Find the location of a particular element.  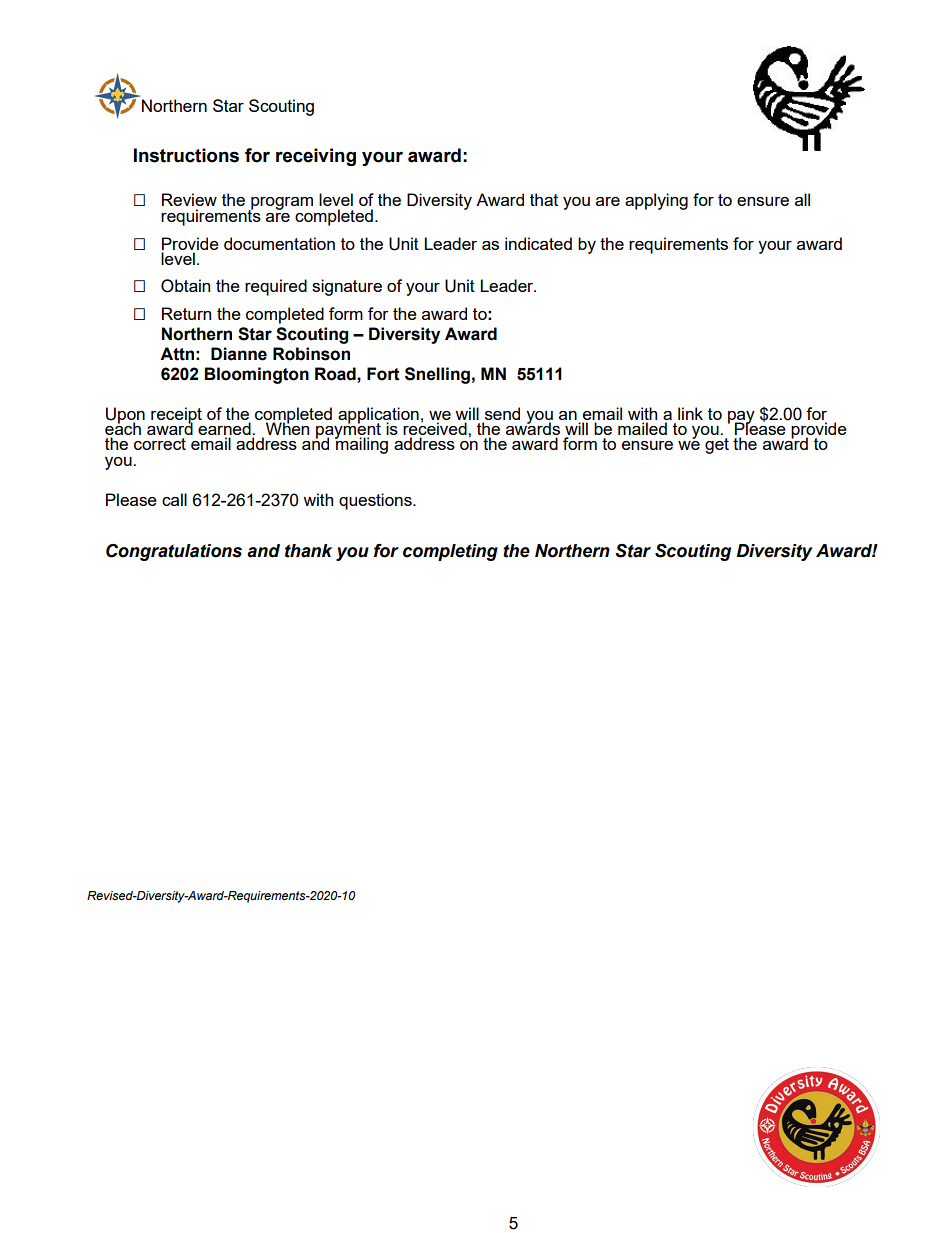

signature is located at coordinates (347, 287).
